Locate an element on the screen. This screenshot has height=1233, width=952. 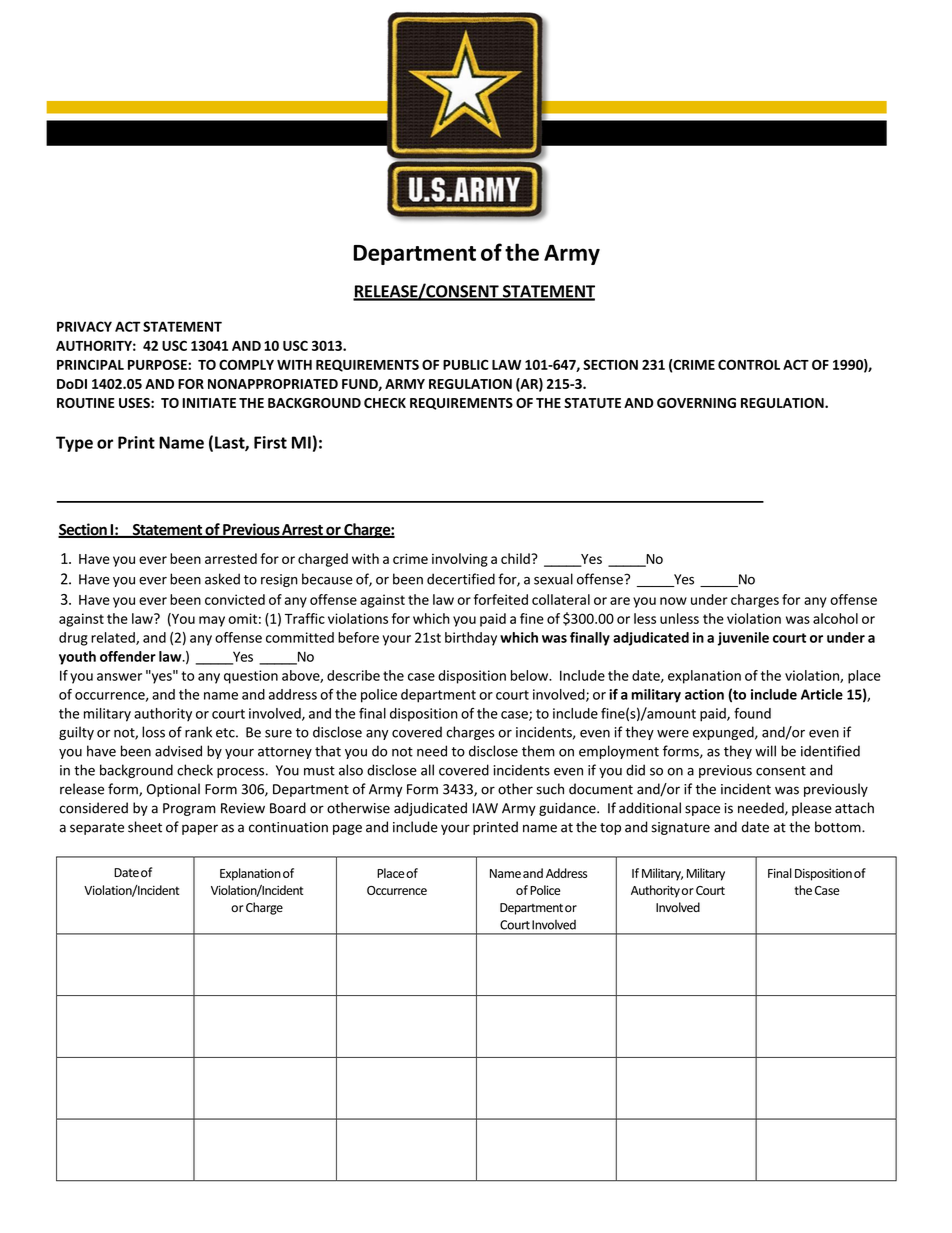
juvenile is located at coordinates (743, 639).
